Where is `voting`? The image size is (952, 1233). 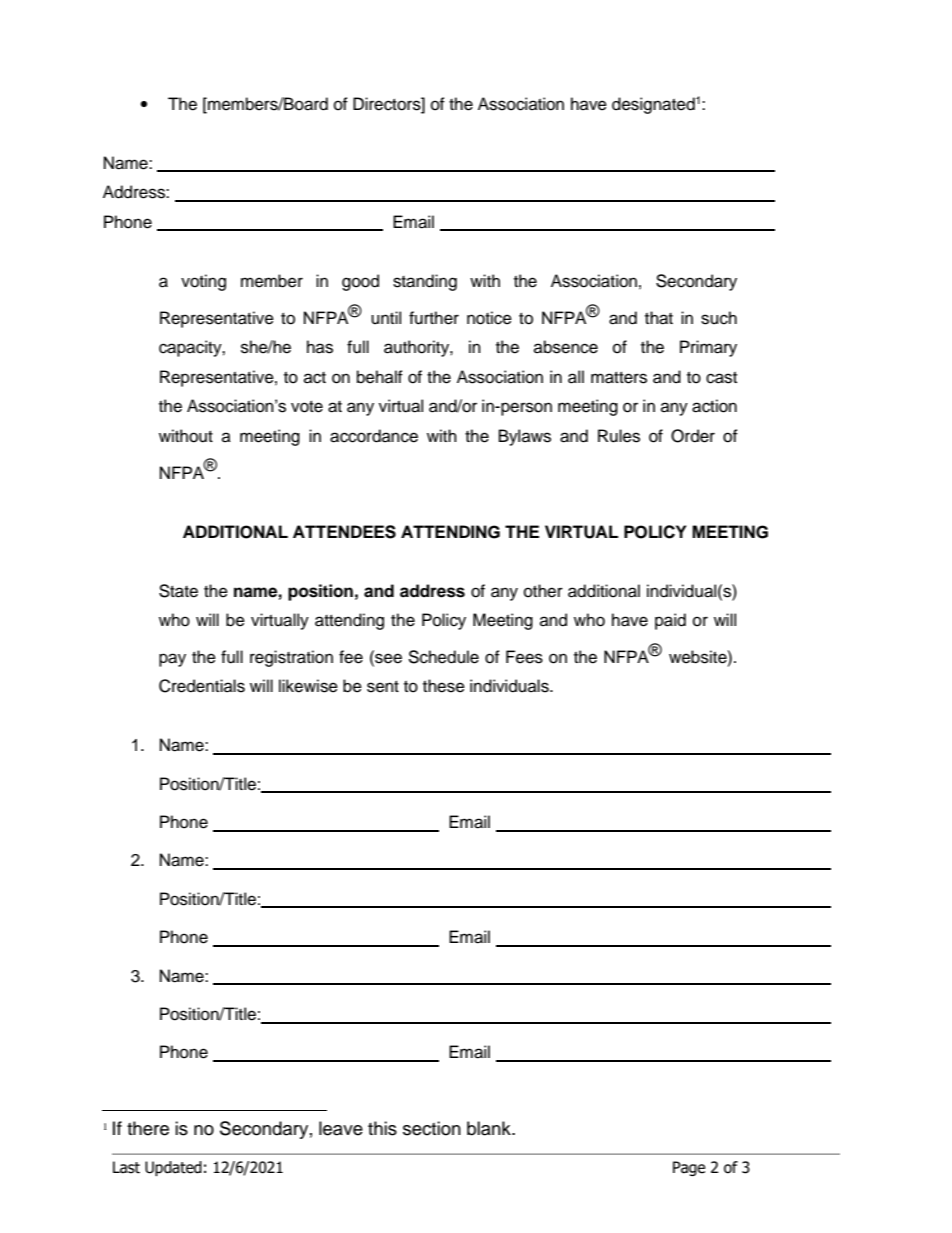
voting is located at coordinates (203, 282).
